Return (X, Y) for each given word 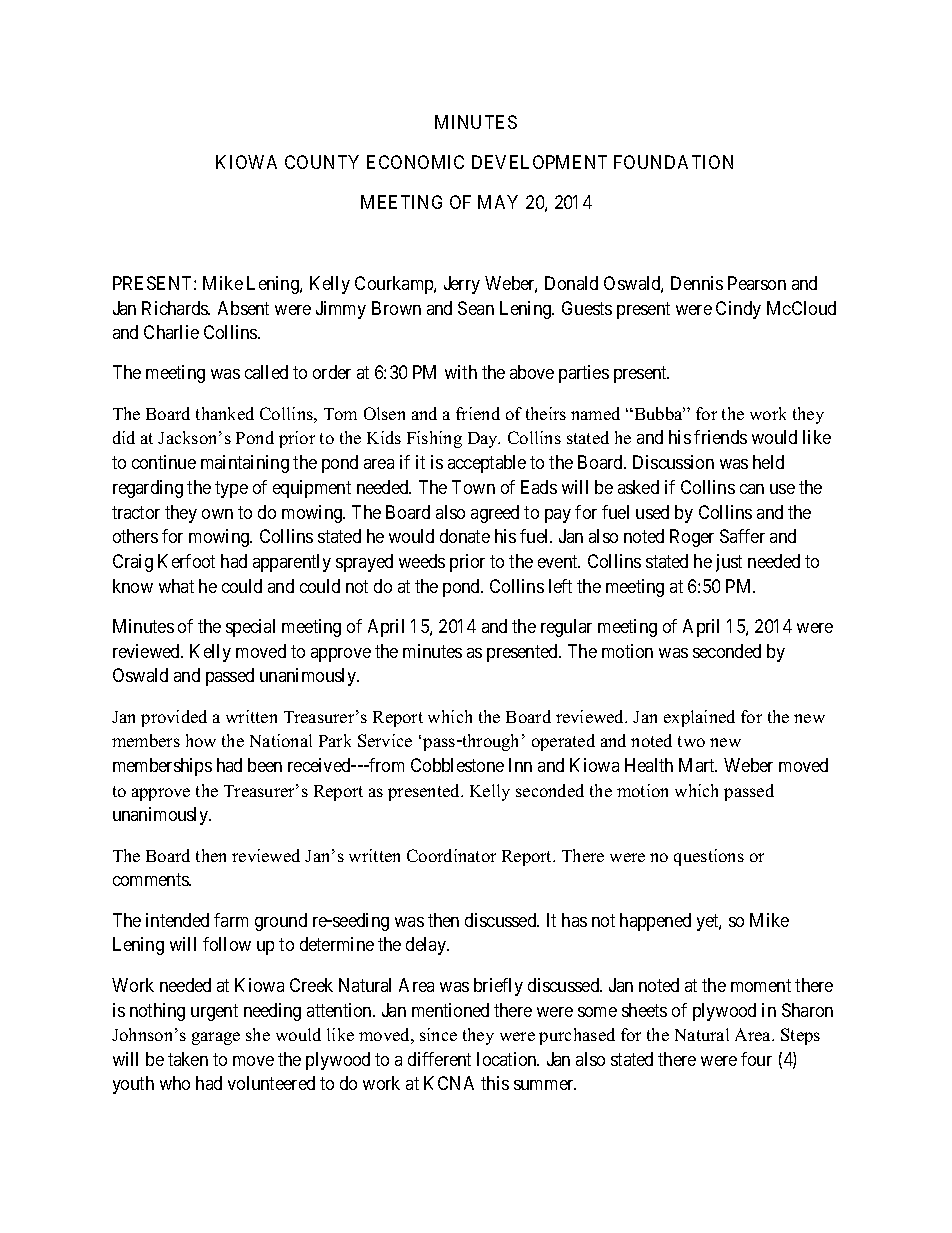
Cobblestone (457, 765)
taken (188, 1059)
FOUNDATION (673, 162)
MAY (498, 202)
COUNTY (322, 162)
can (752, 489)
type (231, 489)
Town (473, 487)
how (201, 740)
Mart (698, 765)
